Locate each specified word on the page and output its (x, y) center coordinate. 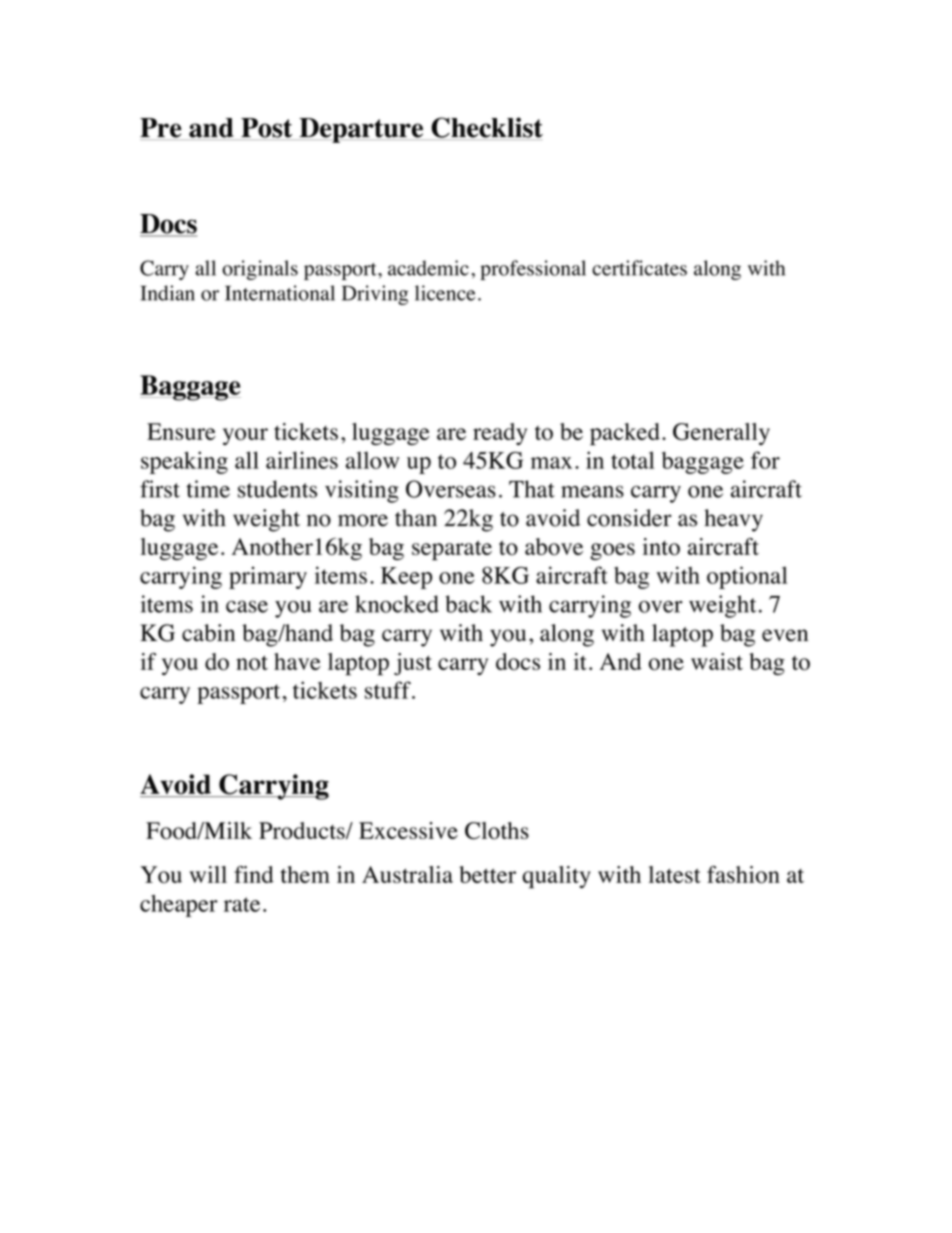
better (487, 874)
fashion (743, 875)
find (254, 874)
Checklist (486, 128)
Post (267, 129)
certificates (639, 268)
